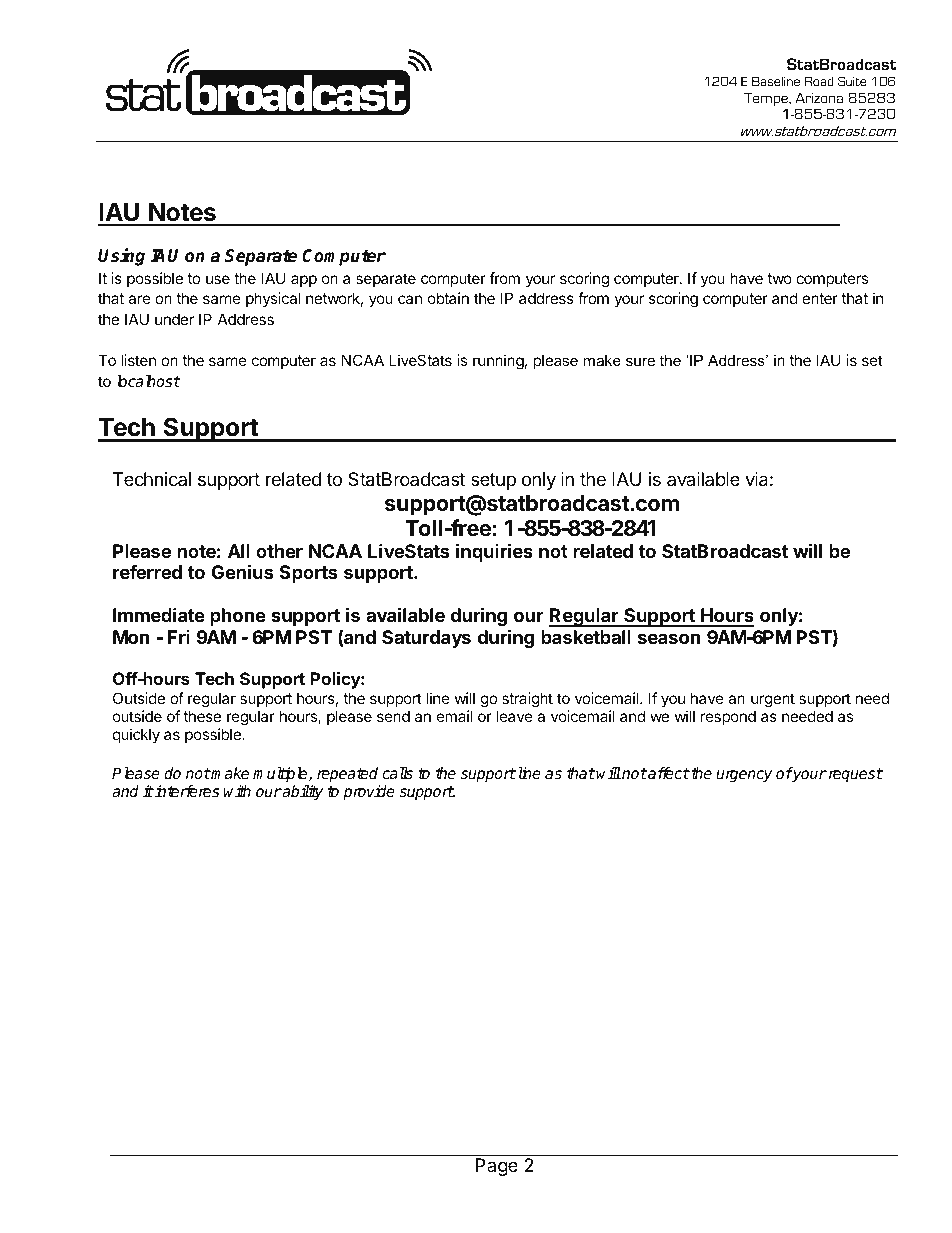 The width and height of the screenshot is (952, 1233). I want to click on other, so click(279, 551).
